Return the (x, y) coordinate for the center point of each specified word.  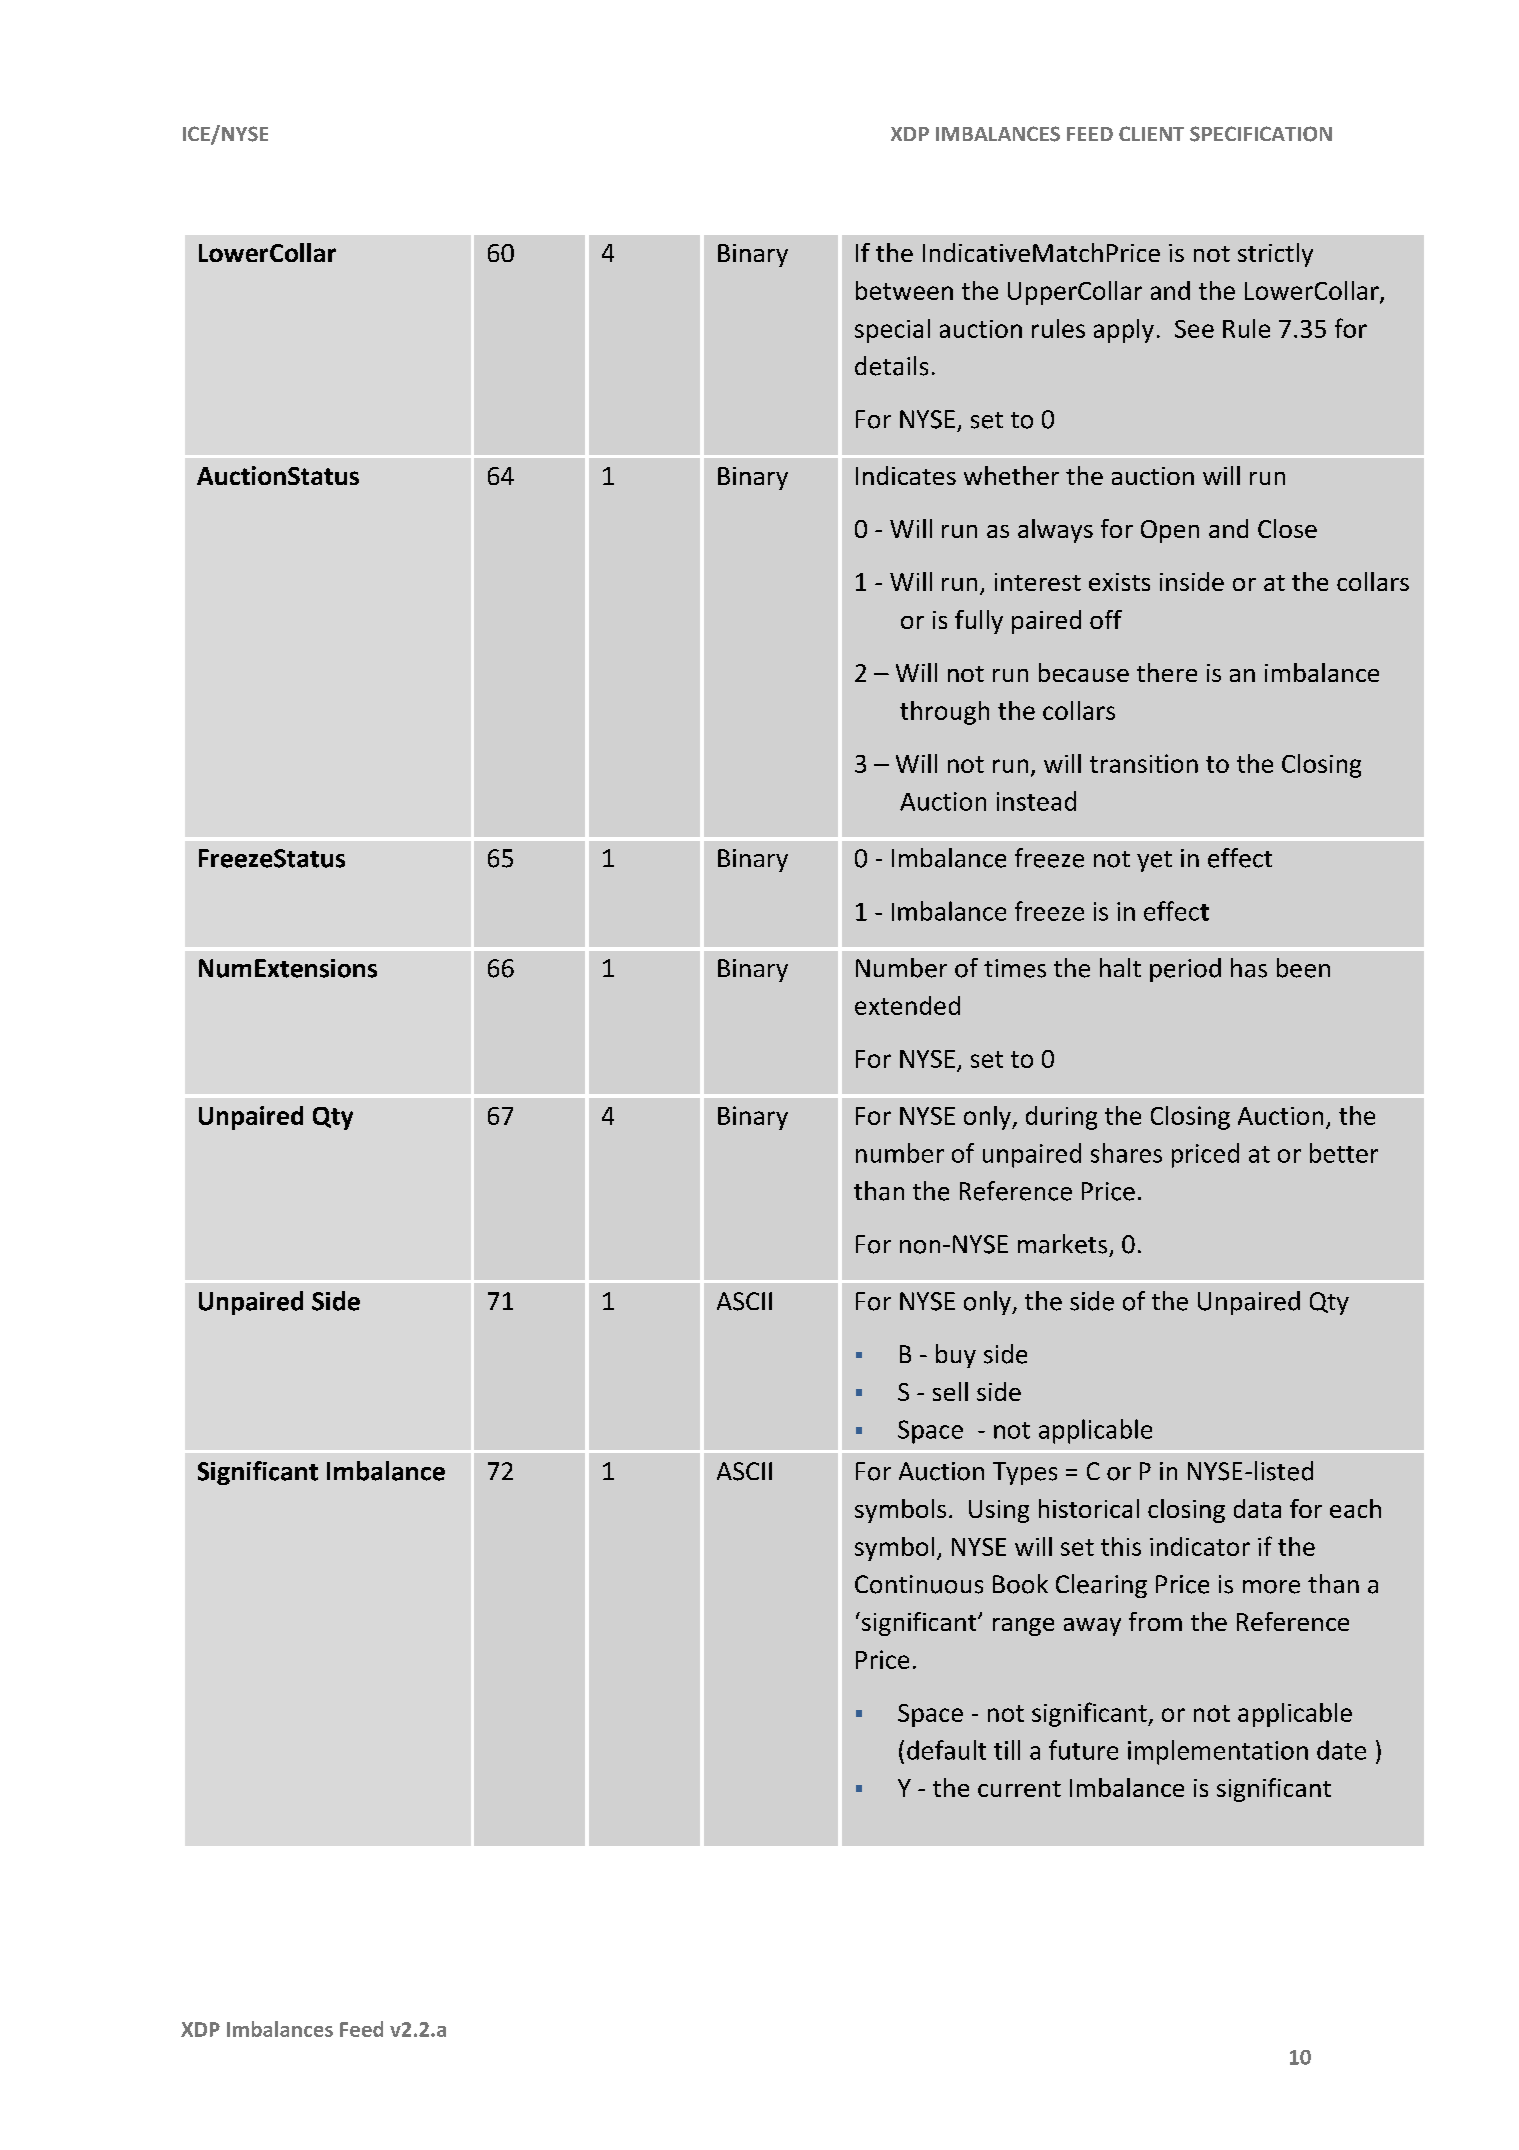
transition (1144, 763)
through (944, 713)
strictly (1275, 255)
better (1344, 1153)
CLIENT (1151, 133)
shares (1126, 1153)
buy (956, 1356)
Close (1287, 528)
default (946, 1750)
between (904, 290)
